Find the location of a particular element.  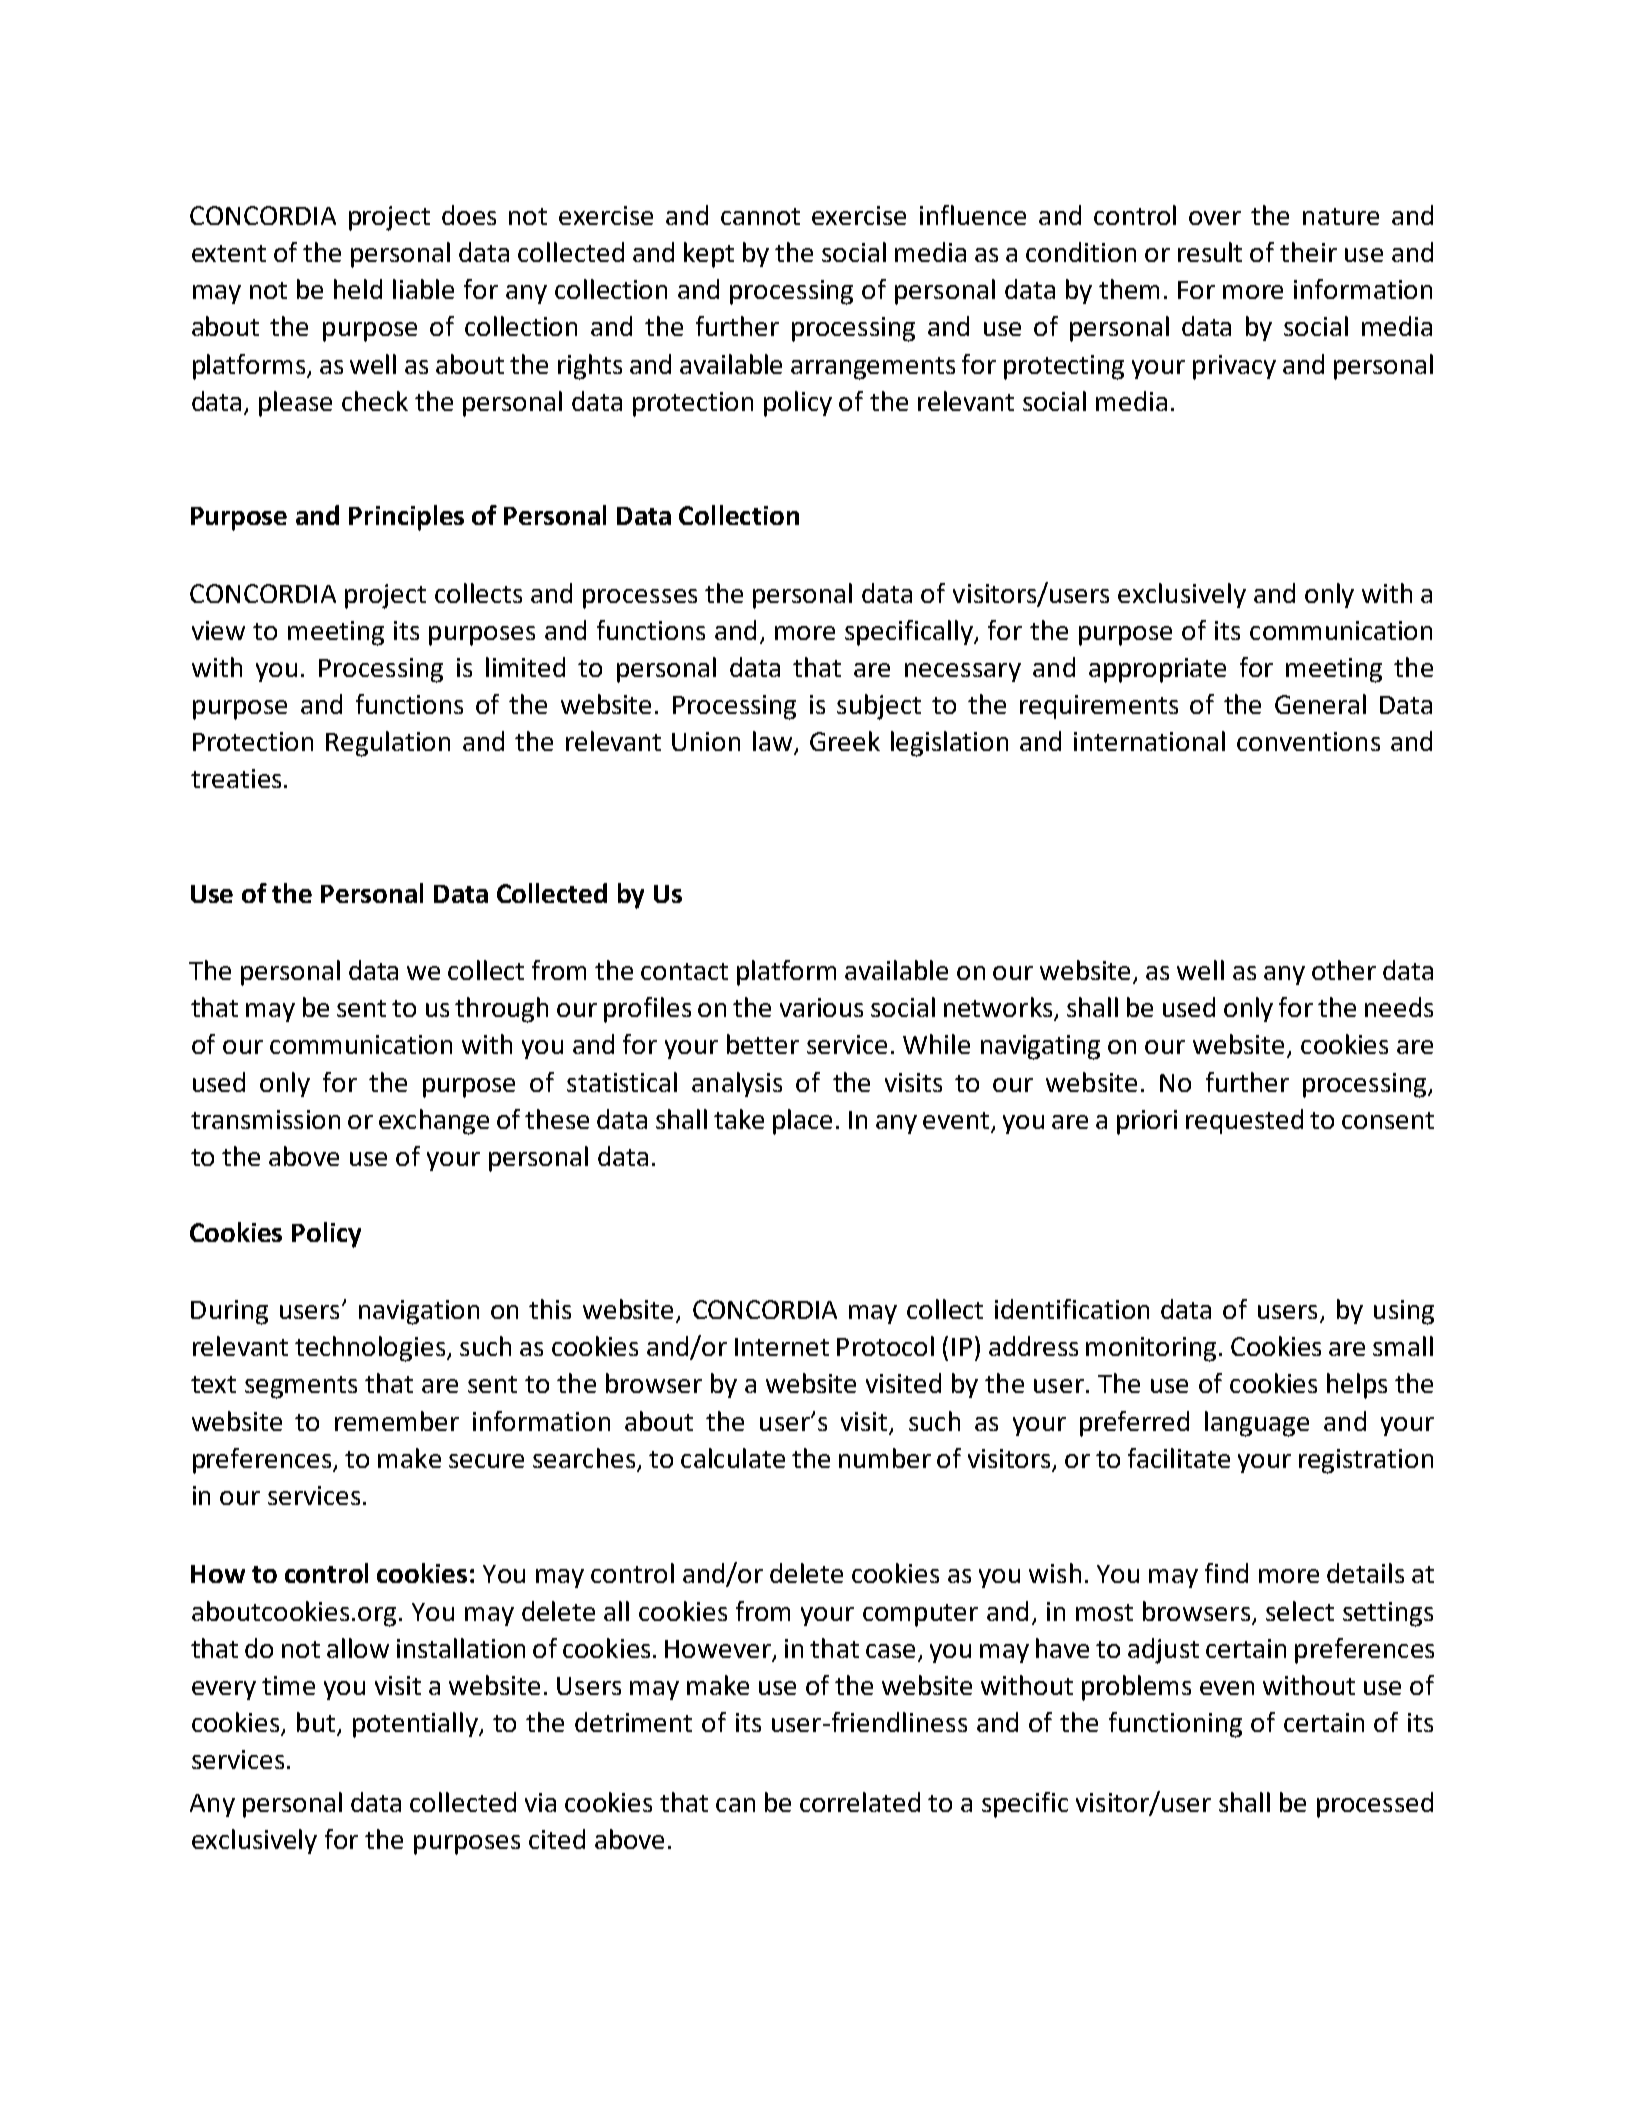

held is located at coordinates (358, 289).
